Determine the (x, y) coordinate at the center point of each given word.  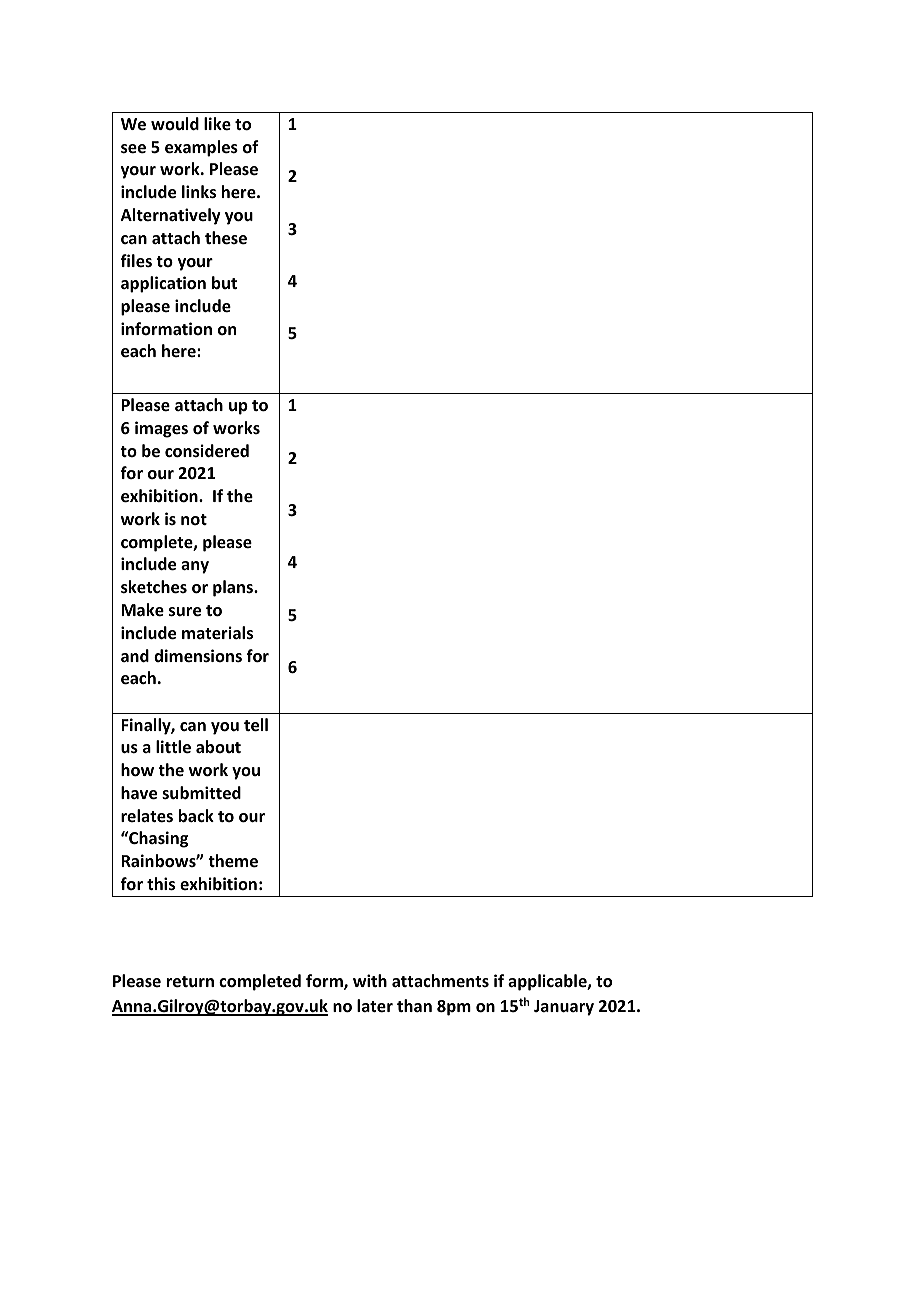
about (218, 747)
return (190, 982)
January (564, 1008)
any (195, 567)
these (226, 238)
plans (234, 588)
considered (207, 451)
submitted (201, 793)
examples (201, 148)
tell (256, 725)
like (217, 124)
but (224, 282)
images (161, 429)
